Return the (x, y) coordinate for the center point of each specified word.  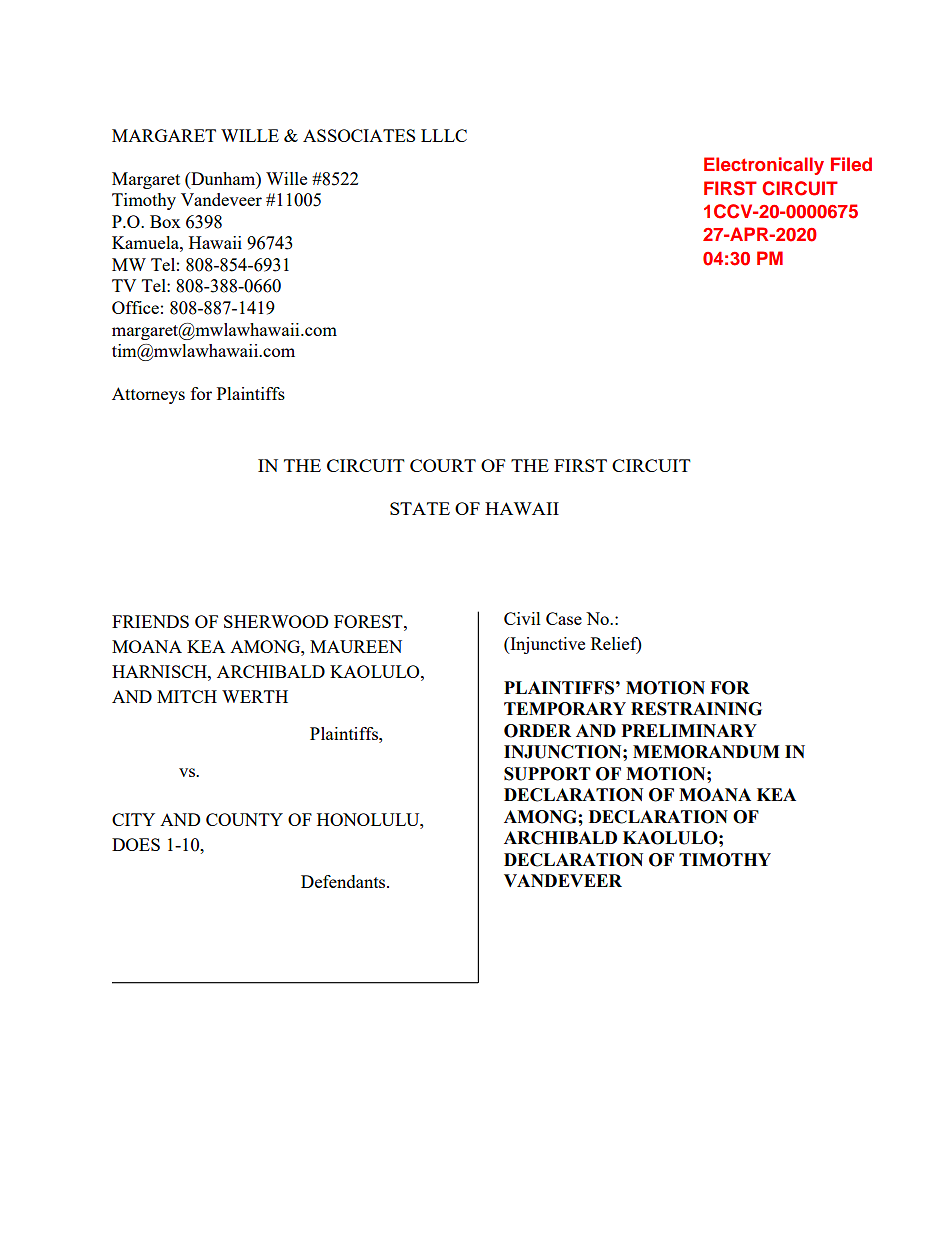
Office (135, 307)
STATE (420, 508)
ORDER (537, 731)
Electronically (764, 166)
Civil (522, 618)
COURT (443, 465)
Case (564, 618)
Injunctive (546, 645)
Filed (851, 164)
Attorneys (148, 395)
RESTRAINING (696, 709)
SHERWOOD (276, 621)
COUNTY (244, 819)
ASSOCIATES (359, 135)
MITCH (187, 696)
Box (165, 221)
